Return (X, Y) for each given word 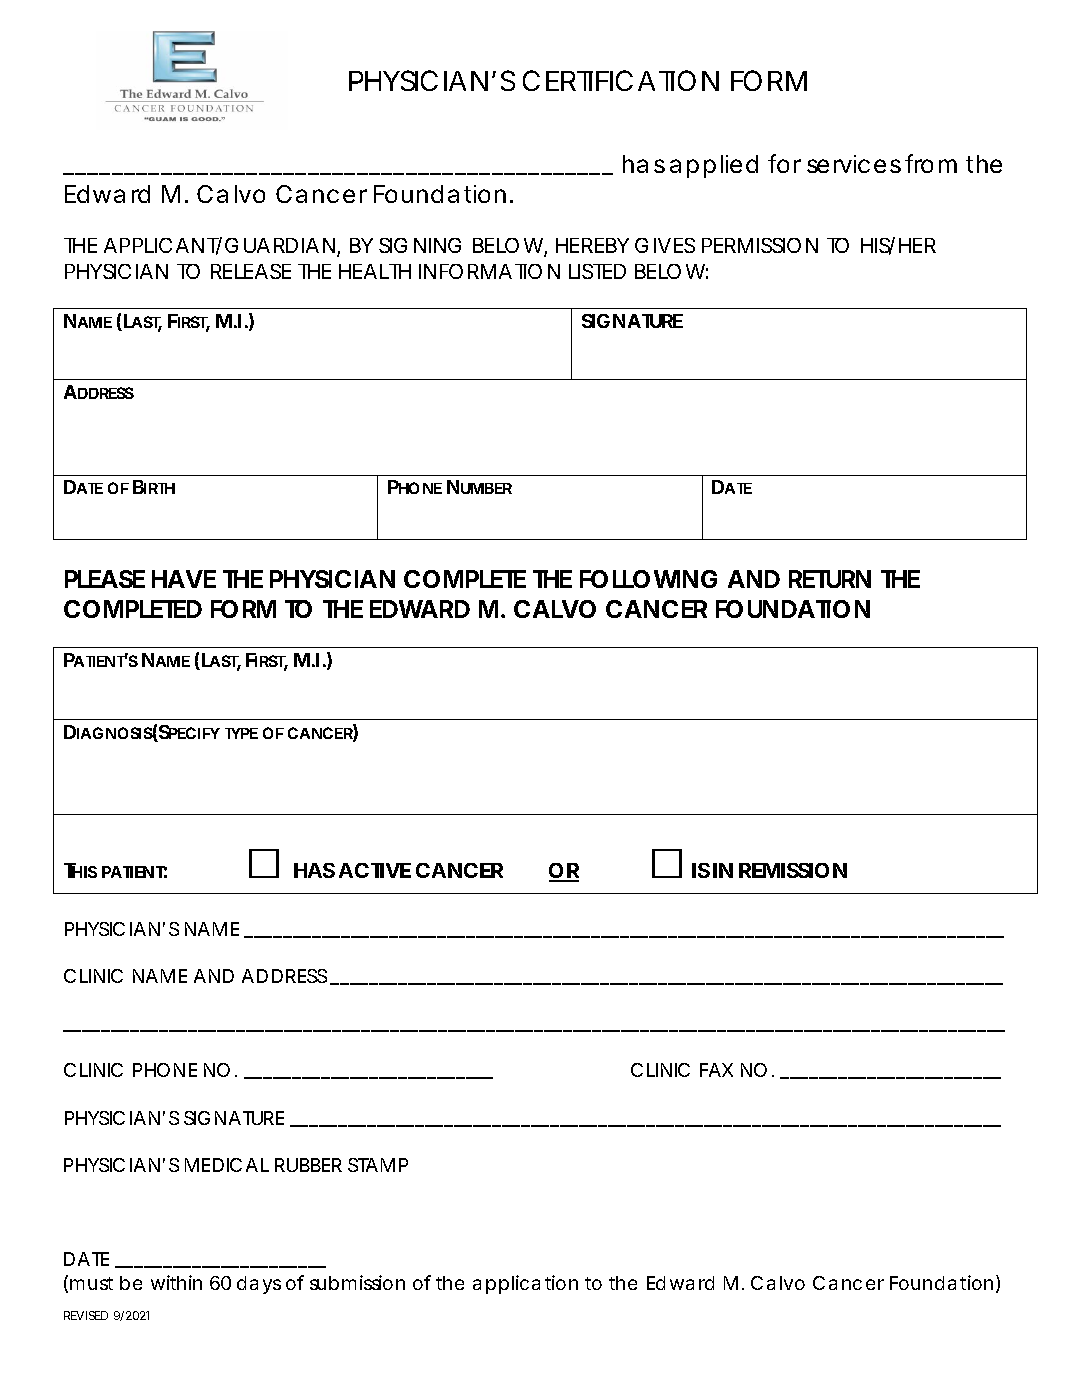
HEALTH (375, 271)
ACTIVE (375, 870)
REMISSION (793, 870)
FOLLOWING (648, 579)
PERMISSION (760, 245)
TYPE (241, 733)
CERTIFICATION (621, 80)
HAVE (184, 579)
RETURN (830, 579)
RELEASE (251, 271)
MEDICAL (227, 1165)
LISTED (597, 271)
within (176, 1282)
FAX (716, 1070)
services (854, 164)
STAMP (378, 1165)
